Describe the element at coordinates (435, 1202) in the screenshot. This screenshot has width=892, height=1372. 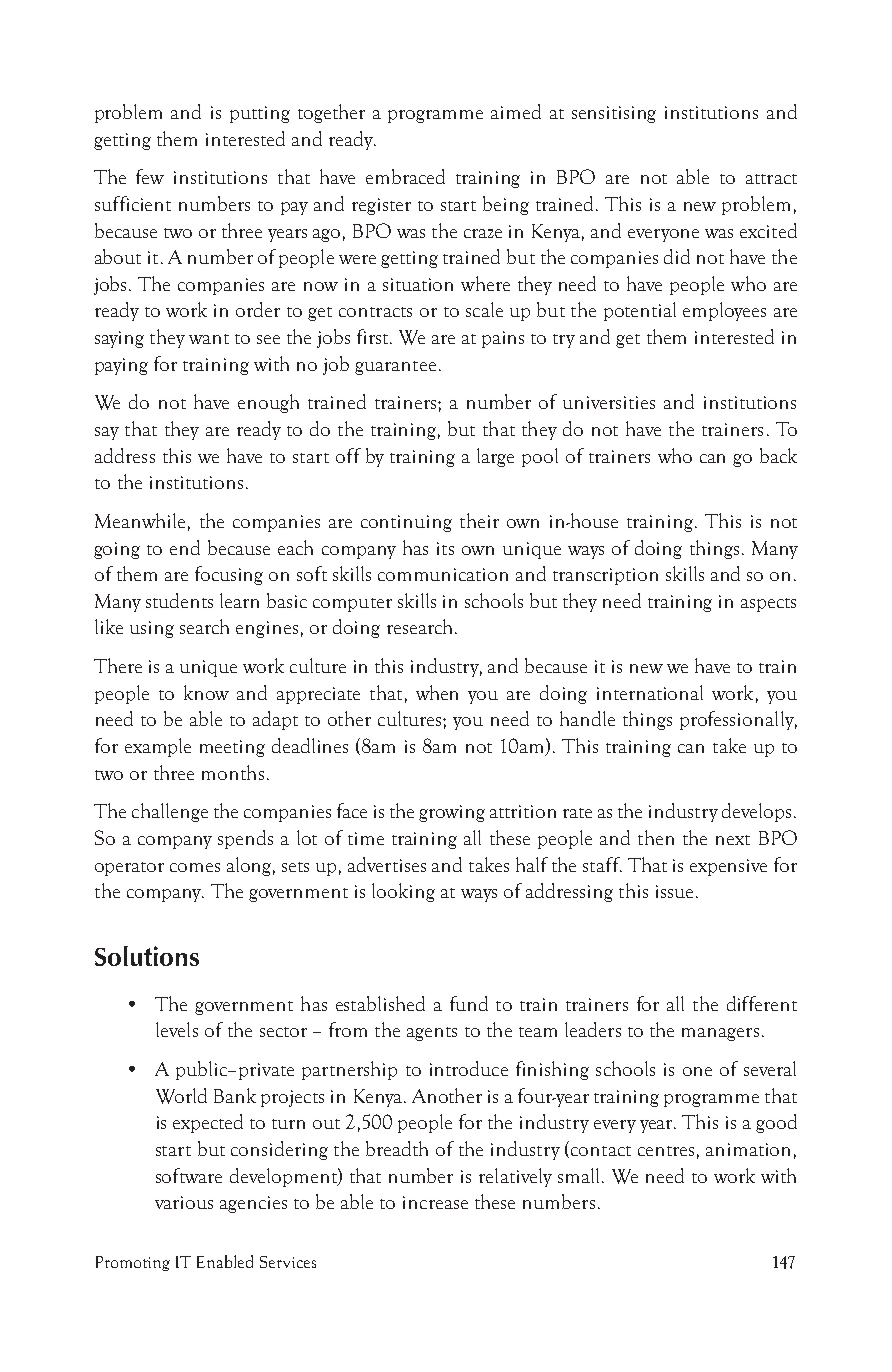
I see `increase` at that location.
